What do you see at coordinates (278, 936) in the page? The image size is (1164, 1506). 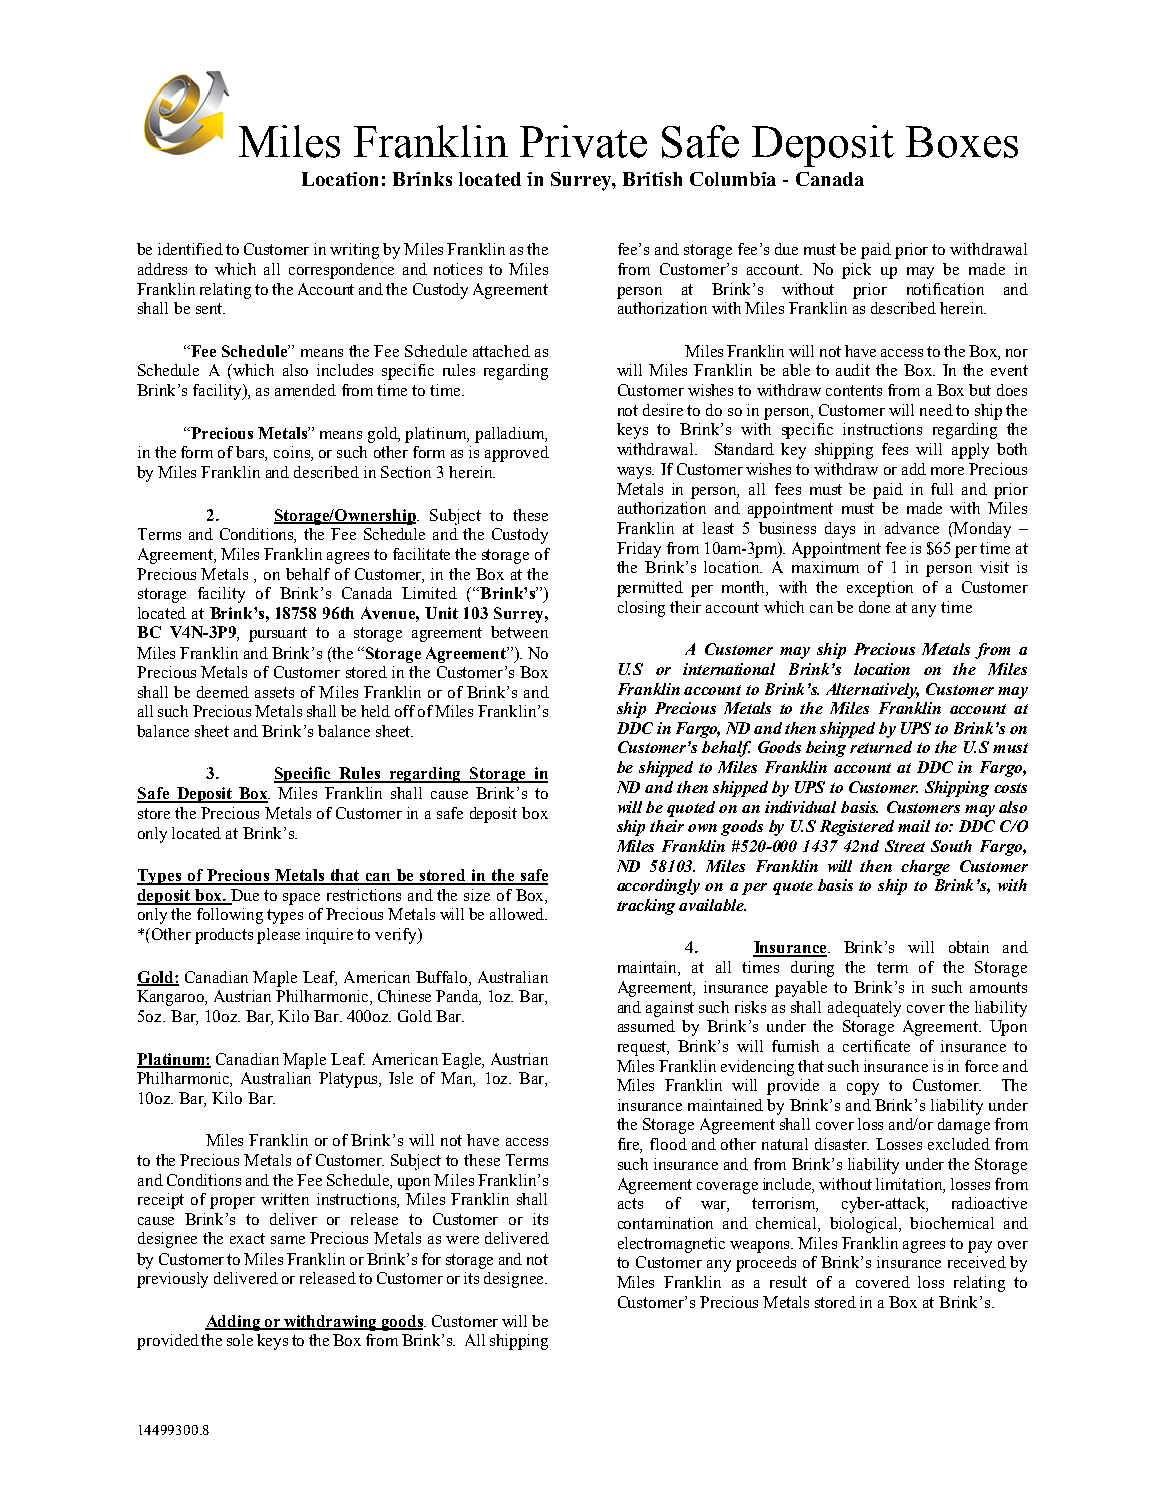 I see `please` at bounding box center [278, 936].
